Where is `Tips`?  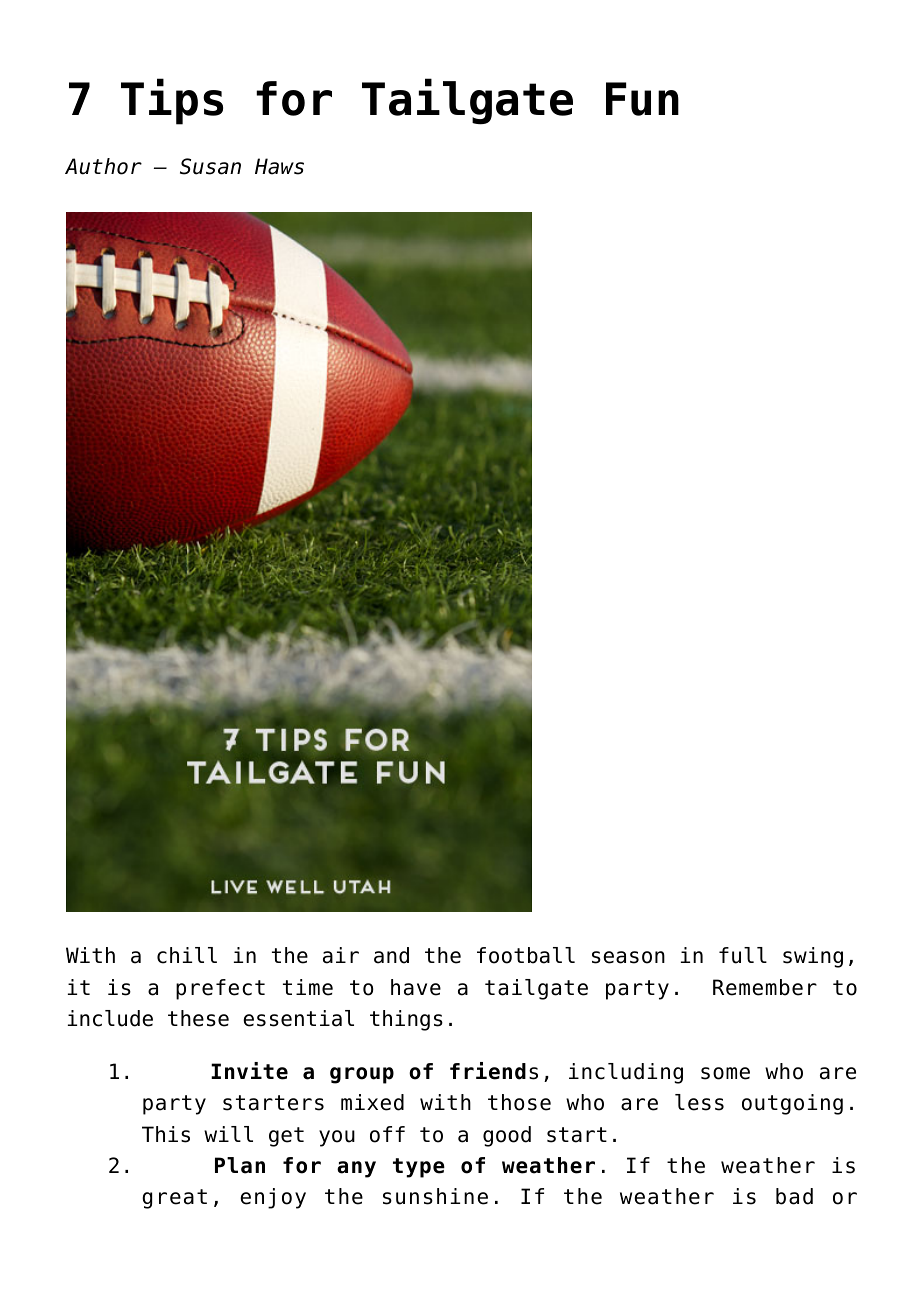
Tips is located at coordinates (172, 101).
